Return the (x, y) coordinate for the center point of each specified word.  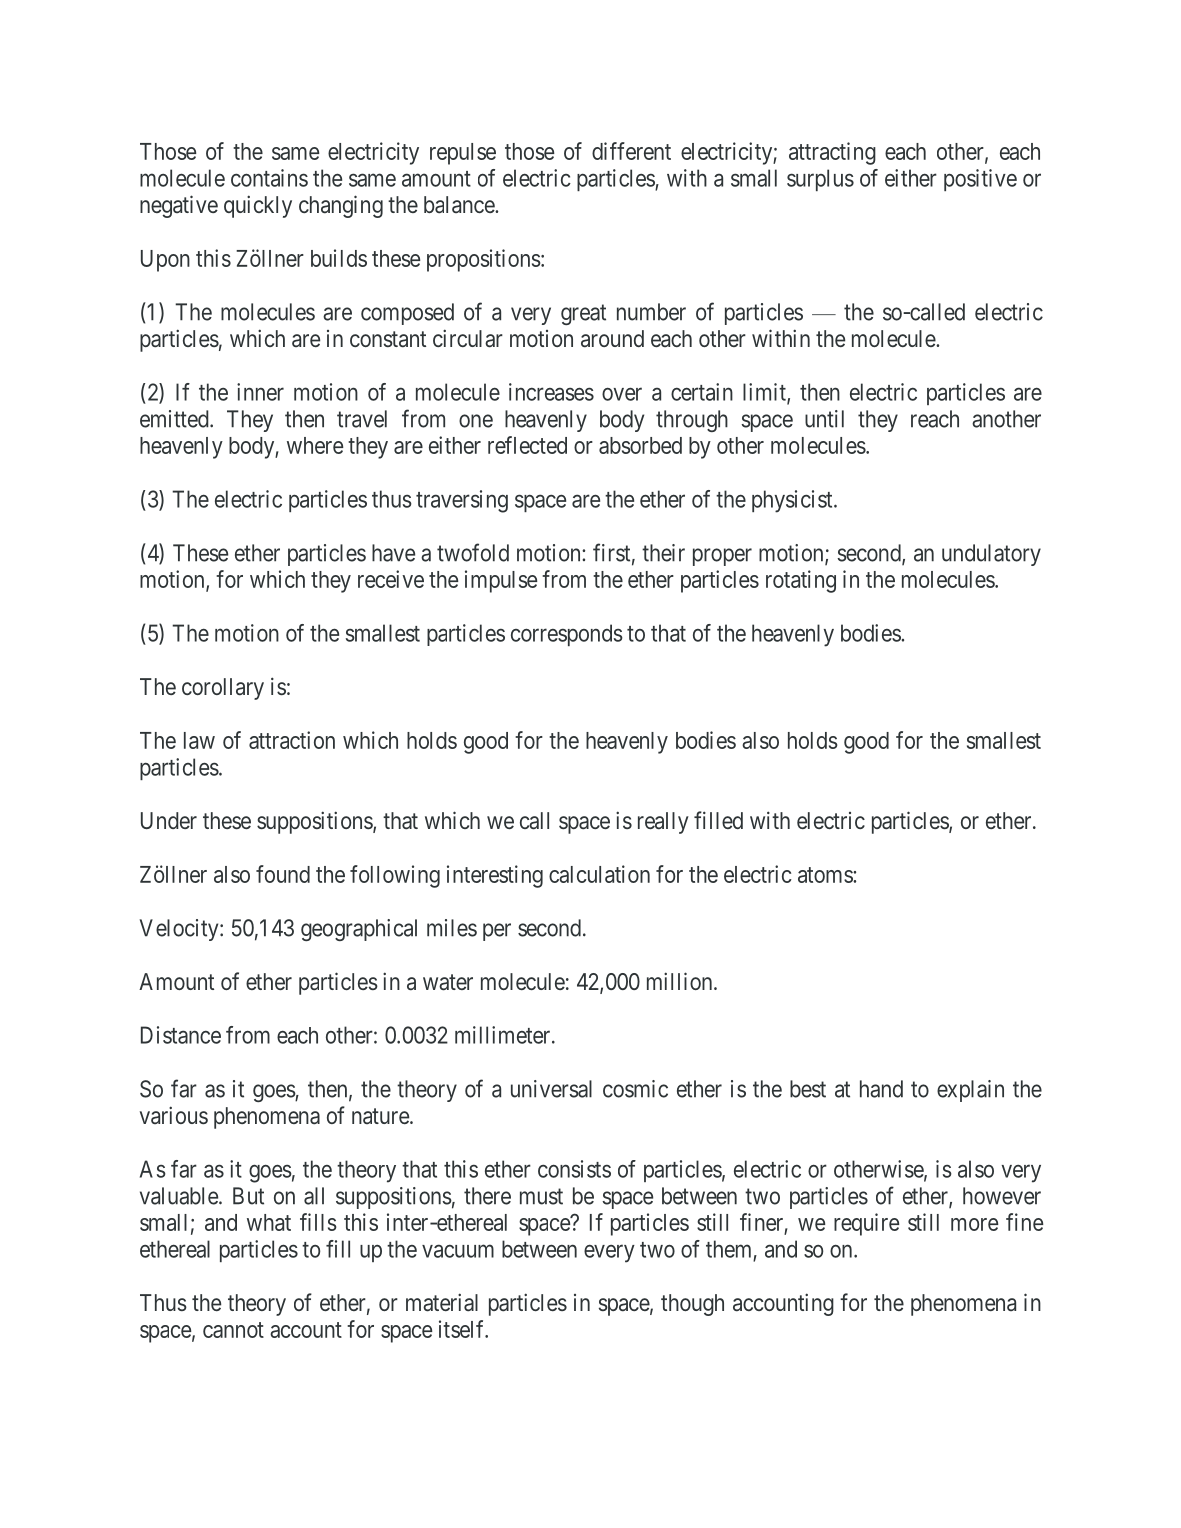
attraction (292, 740)
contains (269, 178)
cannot (233, 1330)
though (692, 1305)
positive (980, 180)
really (663, 823)
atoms (826, 875)
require (866, 1224)
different (631, 151)
